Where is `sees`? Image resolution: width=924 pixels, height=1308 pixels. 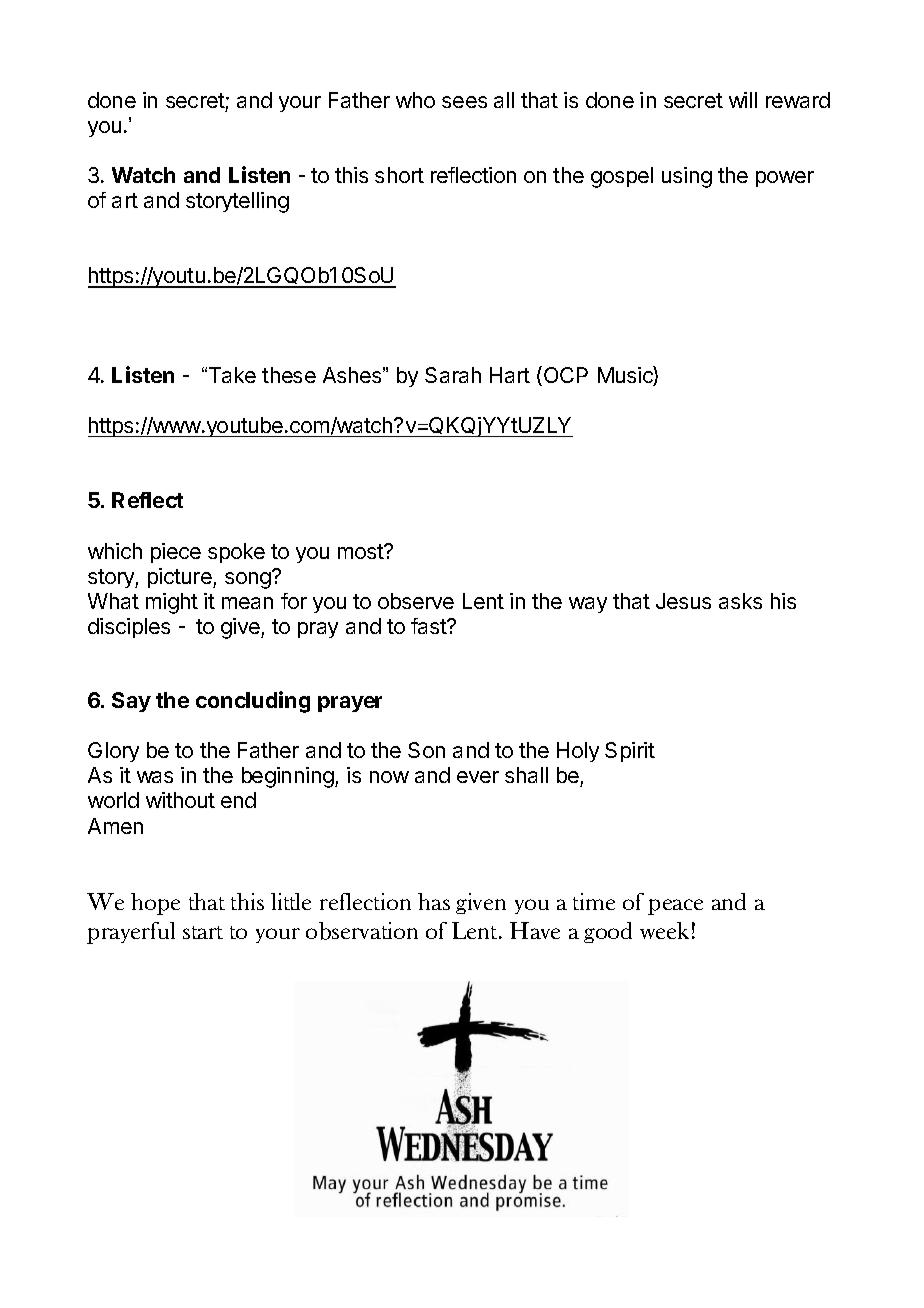
sees is located at coordinates (464, 102).
